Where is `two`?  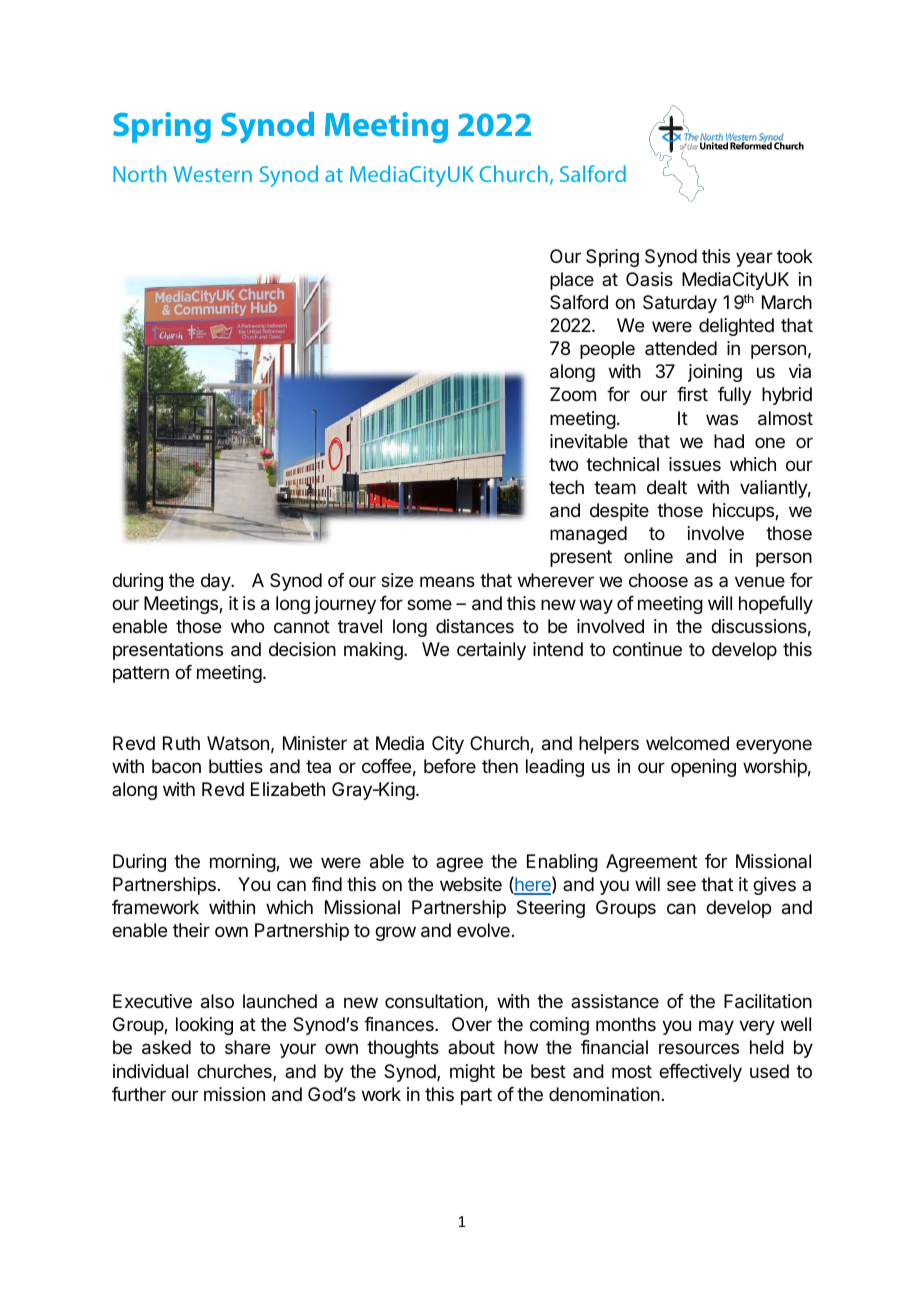
two is located at coordinates (563, 464).
